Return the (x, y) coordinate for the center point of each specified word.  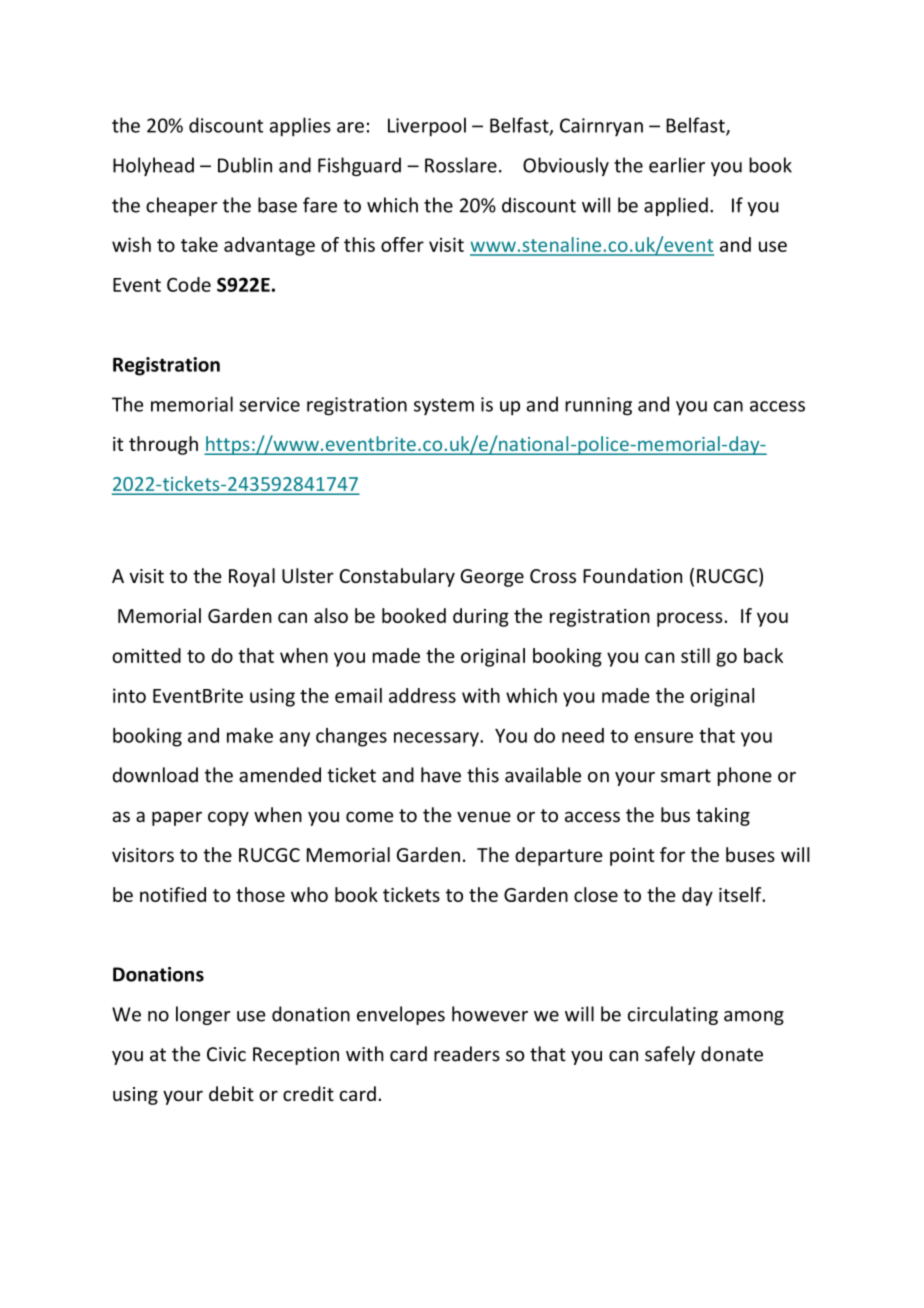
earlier (677, 165)
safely (670, 1055)
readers (467, 1054)
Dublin (245, 165)
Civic (226, 1054)
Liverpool (427, 127)
